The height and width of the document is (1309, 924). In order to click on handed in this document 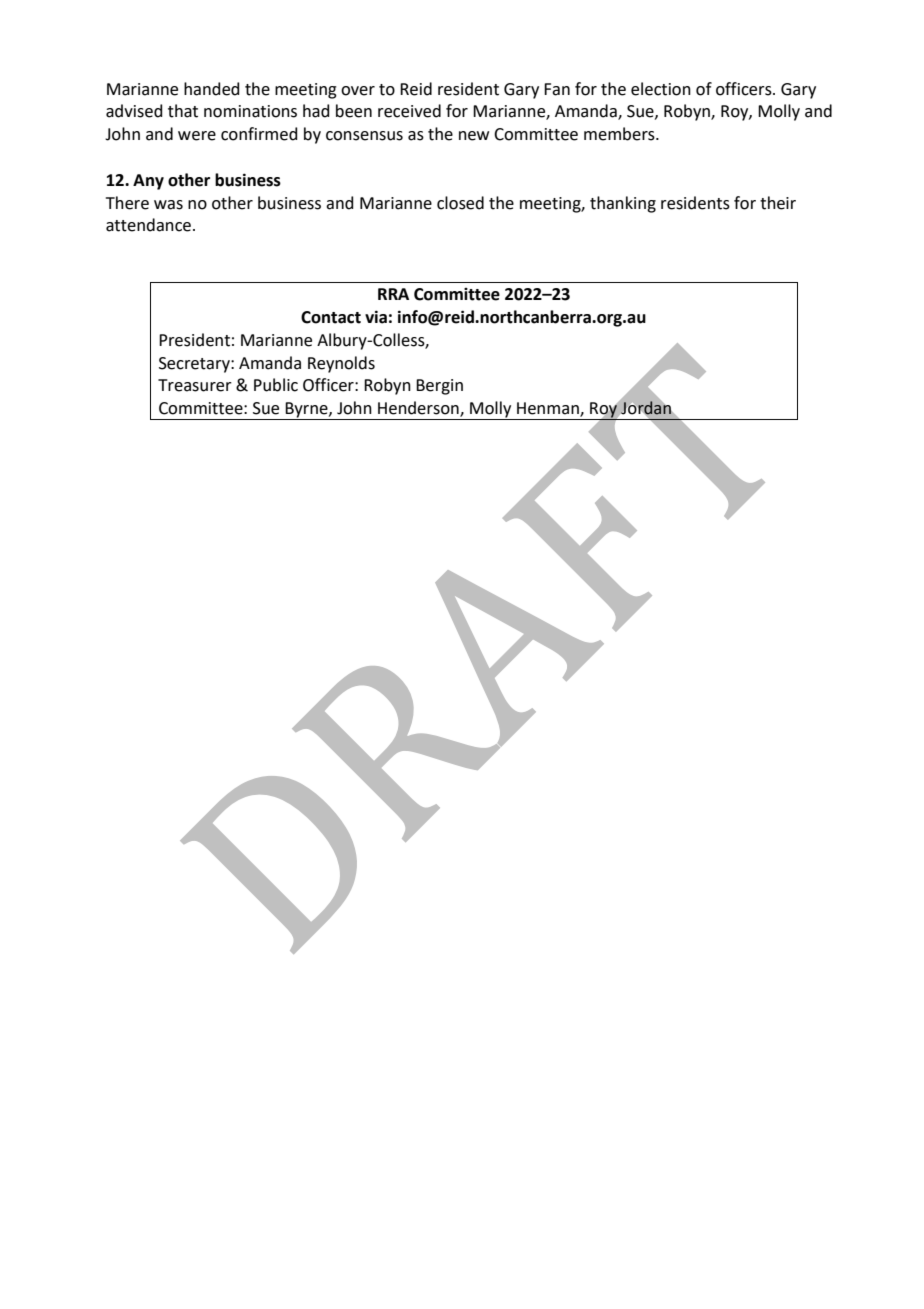, I will do `click(212, 89)`.
